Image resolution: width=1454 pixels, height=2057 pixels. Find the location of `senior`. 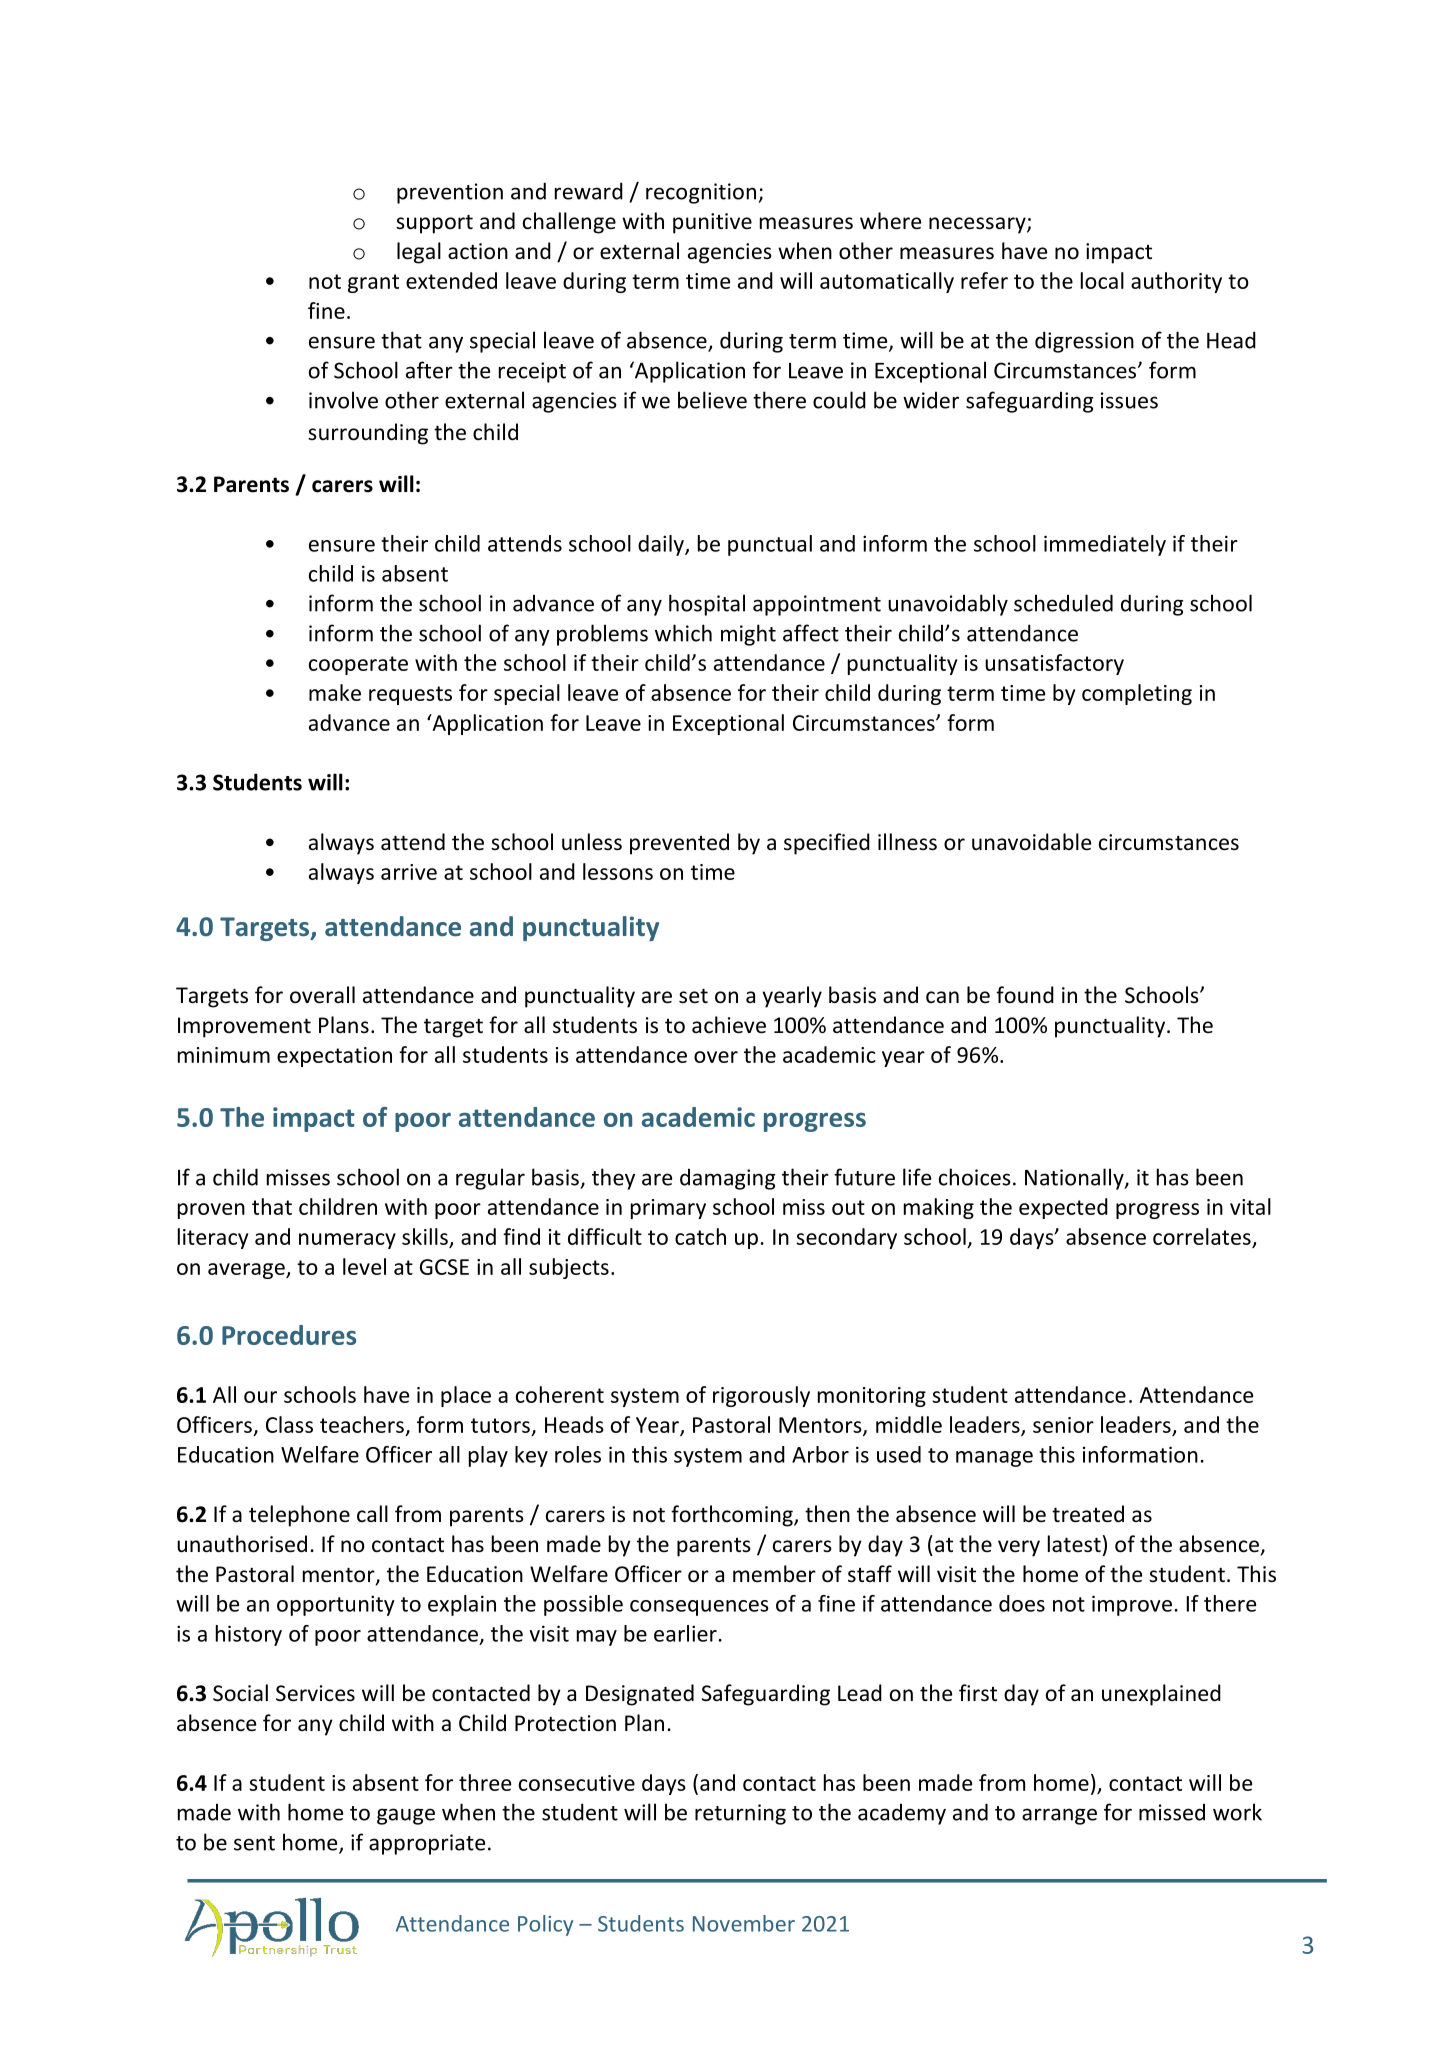

senior is located at coordinates (1063, 1425).
